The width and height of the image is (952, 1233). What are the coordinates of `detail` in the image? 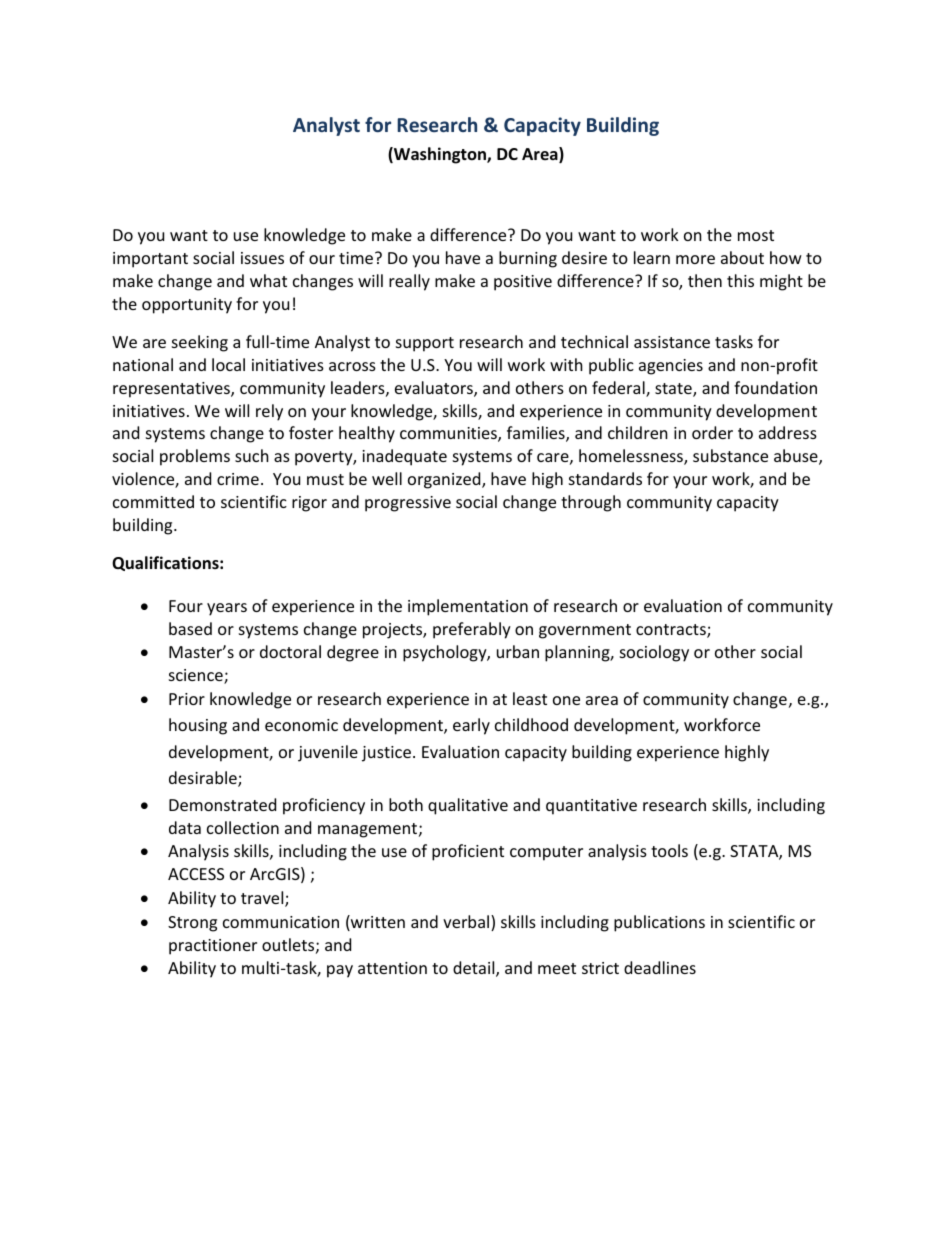 It's located at (475, 969).
